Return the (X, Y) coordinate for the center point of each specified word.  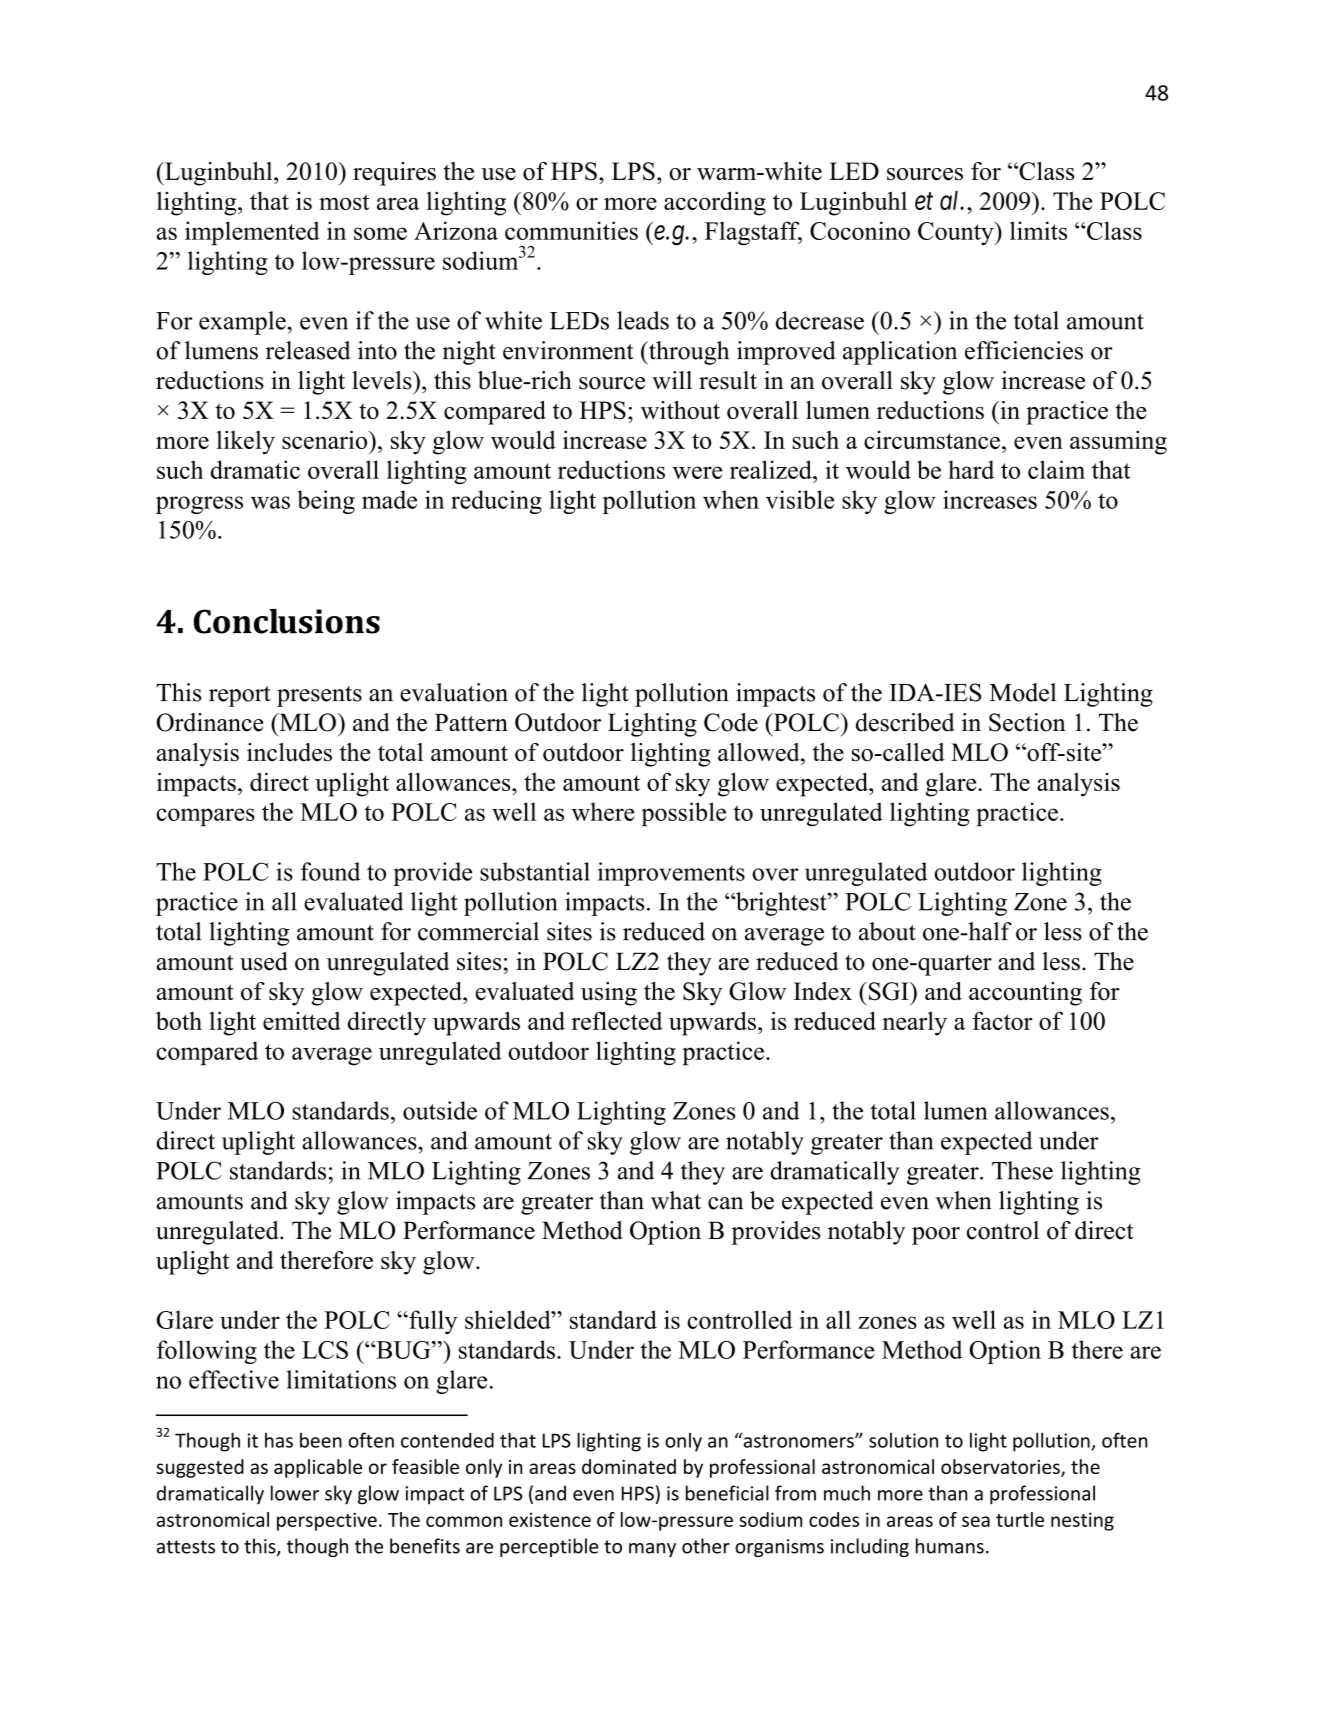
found (330, 871)
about (887, 931)
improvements (671, 874)
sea (976, 1521)
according (715, 203)
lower (295, 1493)
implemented (252, 233)
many (652, 1550)
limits (1038, 230)
